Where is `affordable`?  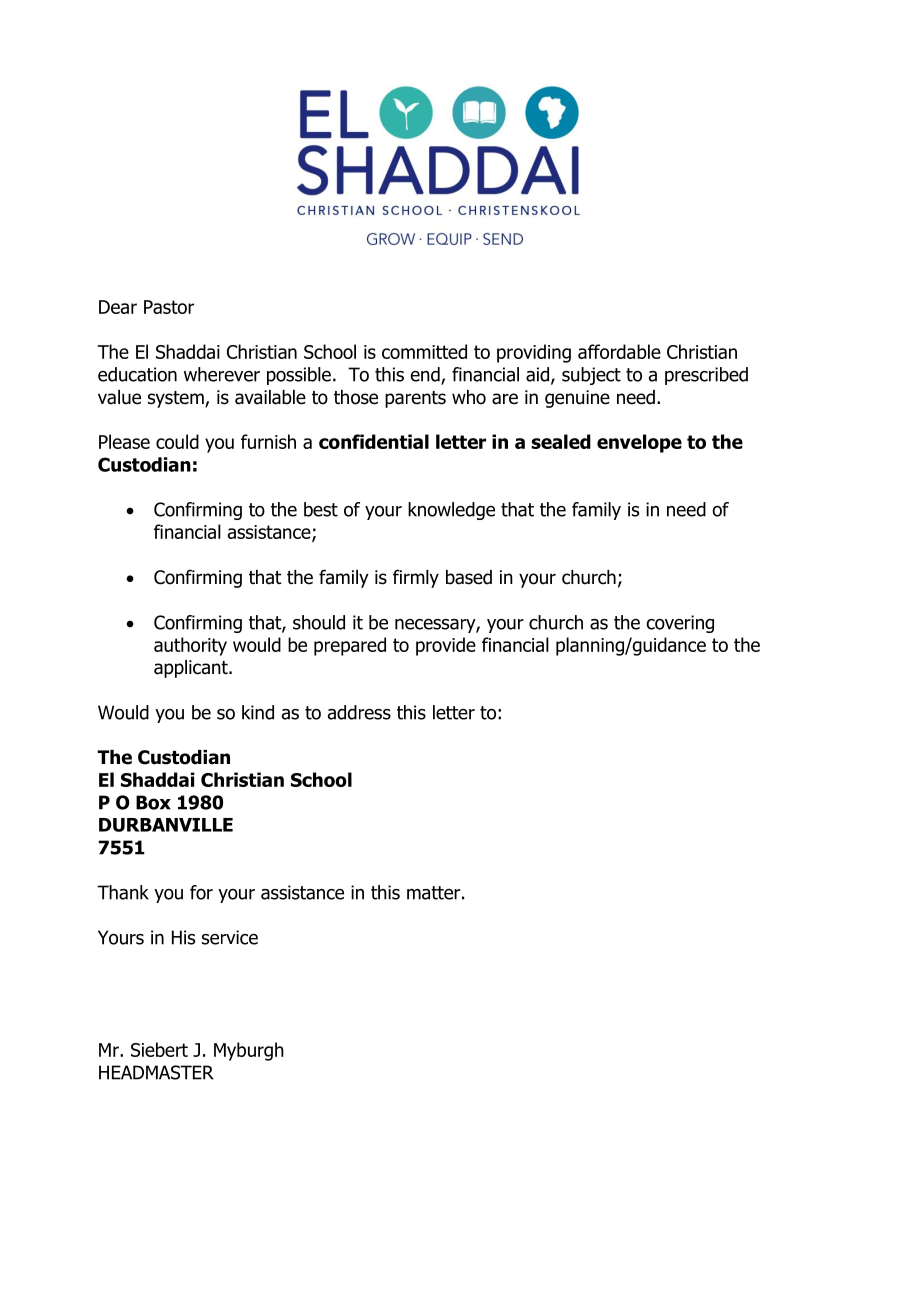 affordable is located at coordinates (619, 351).
